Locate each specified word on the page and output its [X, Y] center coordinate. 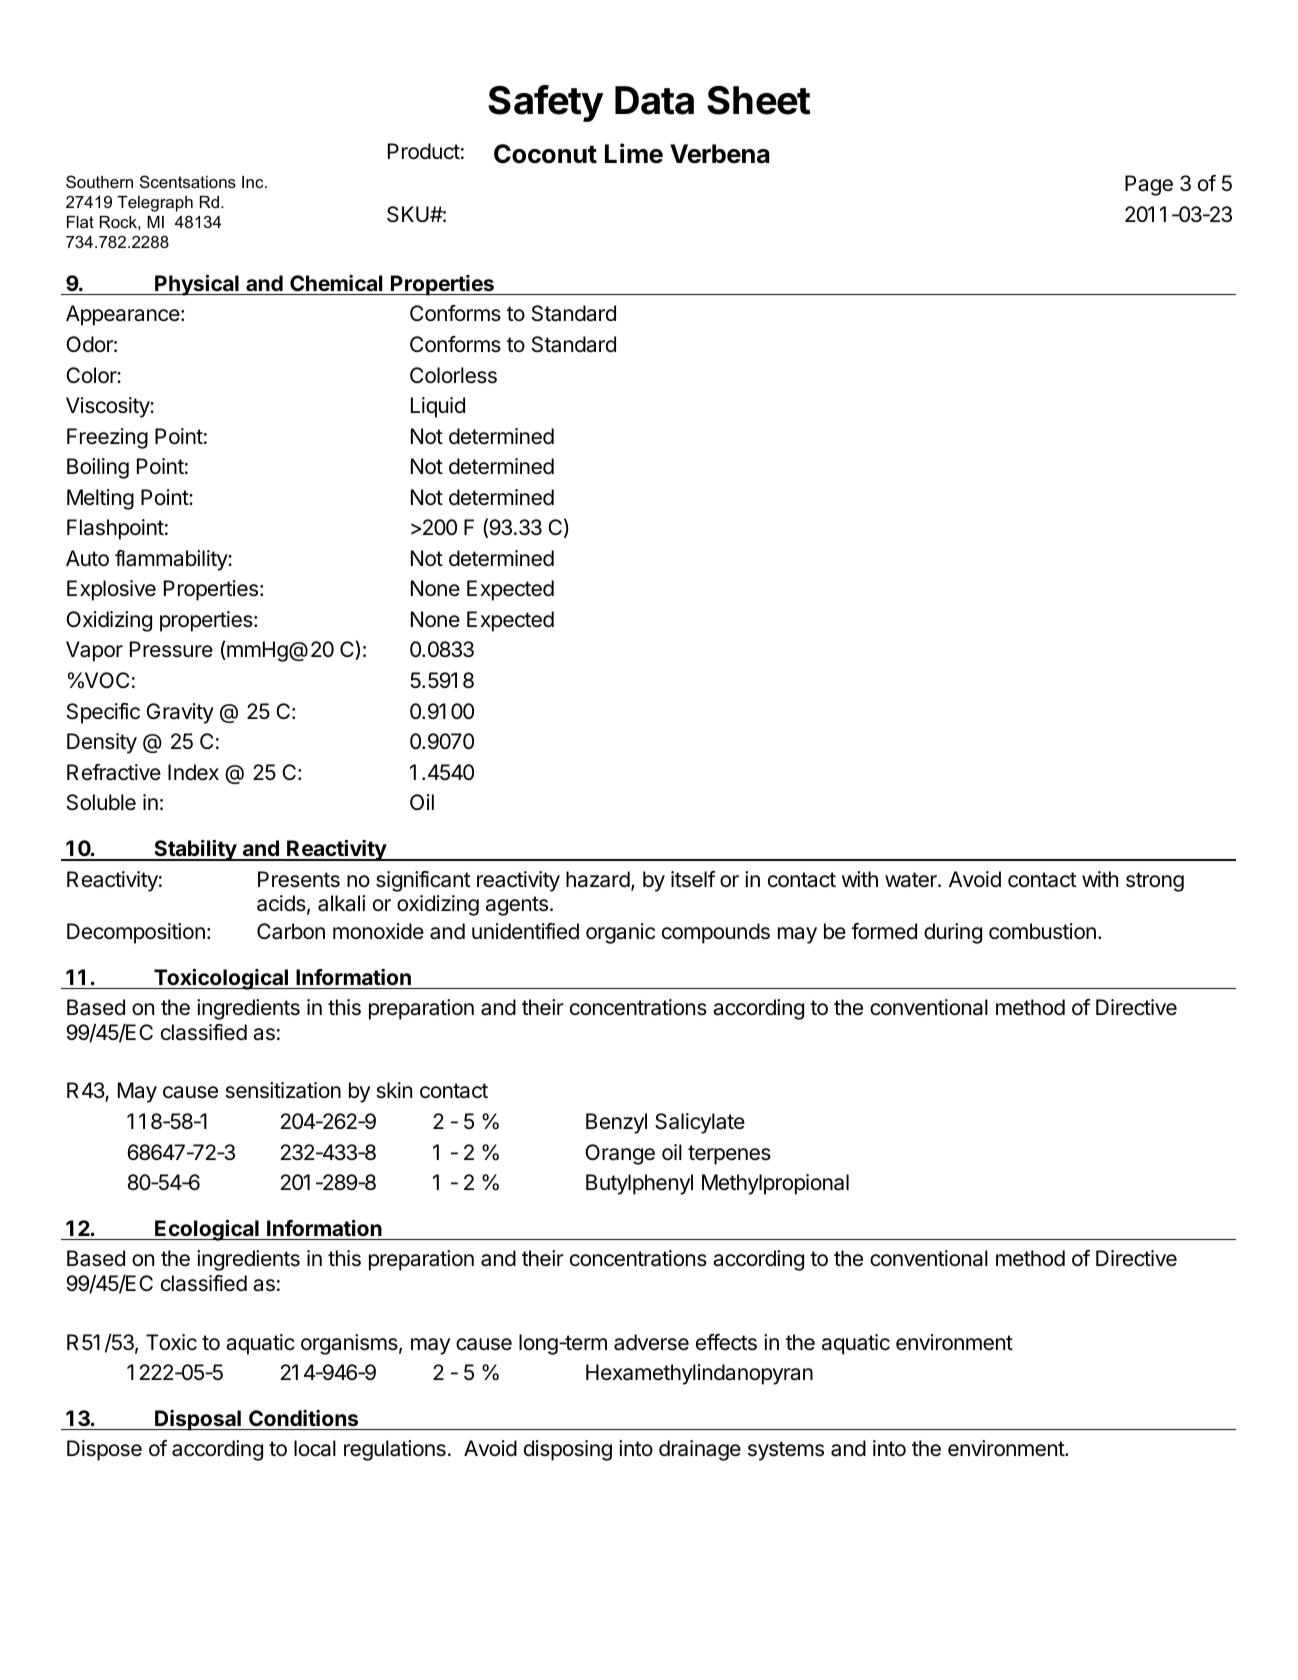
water [912, 880]
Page [1149, 185]
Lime [634, 153]
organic [620, 933]
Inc [254, 182]
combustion [1042, 931]
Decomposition [136, 933]
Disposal [198, 1420]
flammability [172, 560]
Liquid [438, 407]
